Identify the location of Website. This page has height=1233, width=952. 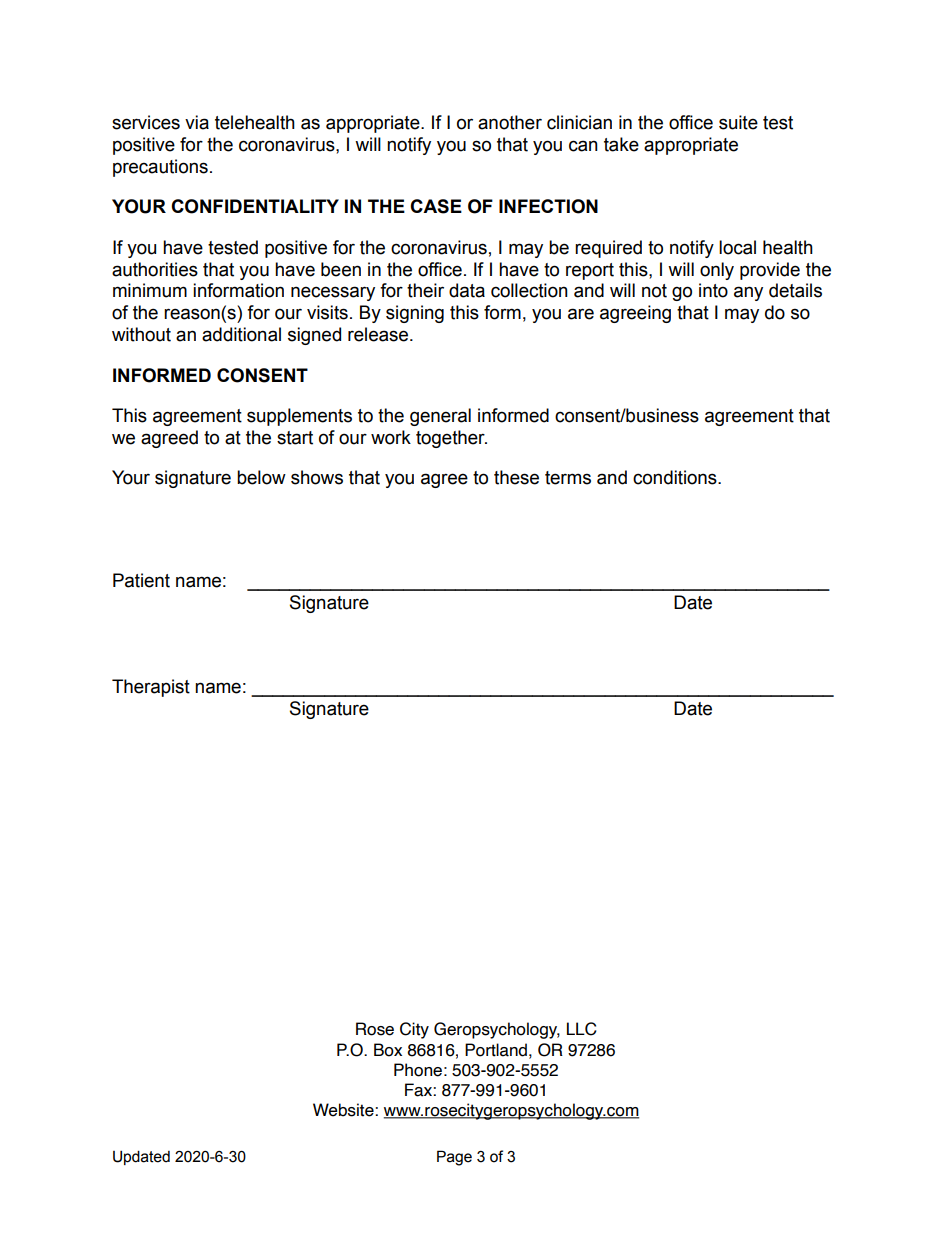
(344, 1110).
